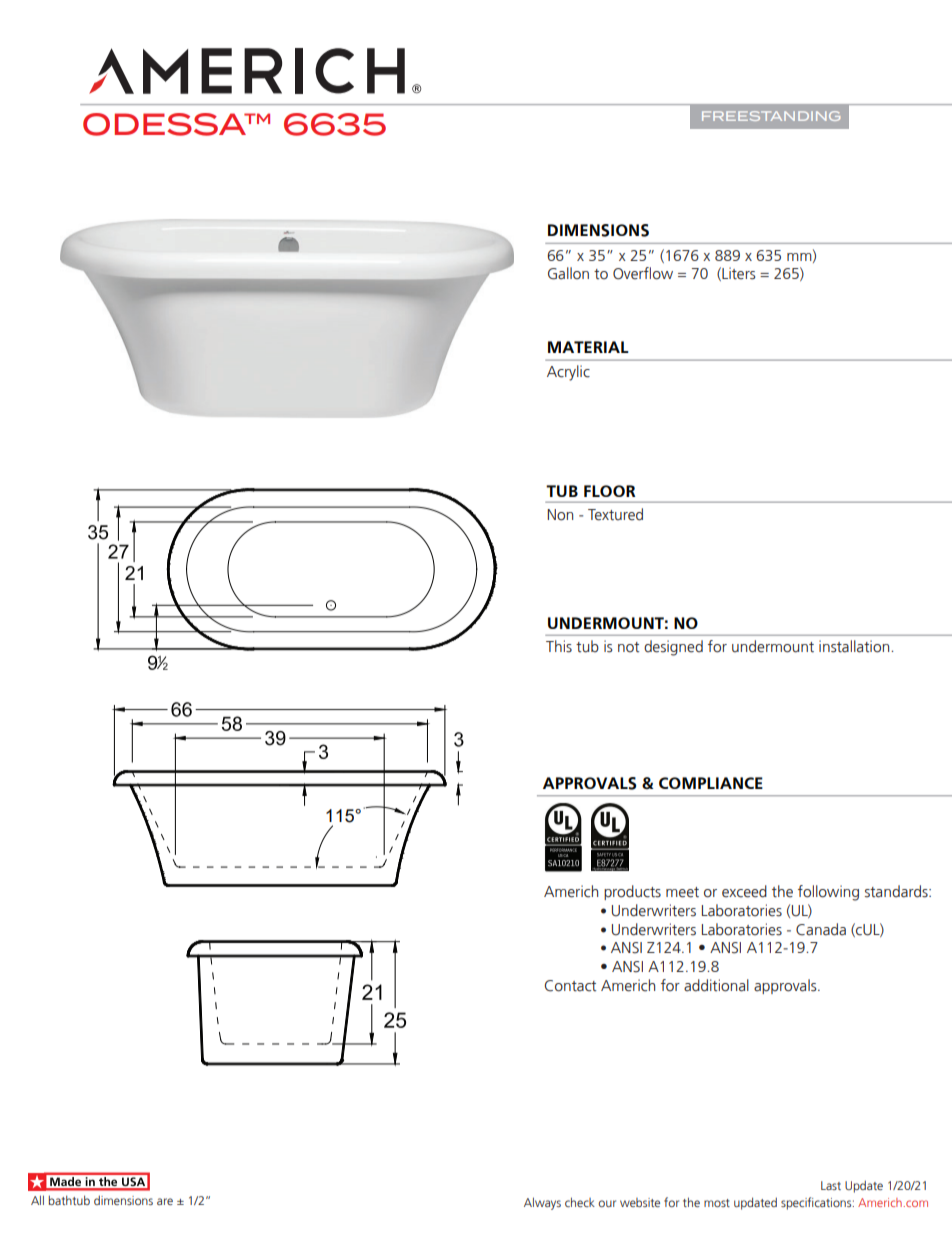 This page has height=1233, width=952. I want to click on Contact, so click(570, 986).
